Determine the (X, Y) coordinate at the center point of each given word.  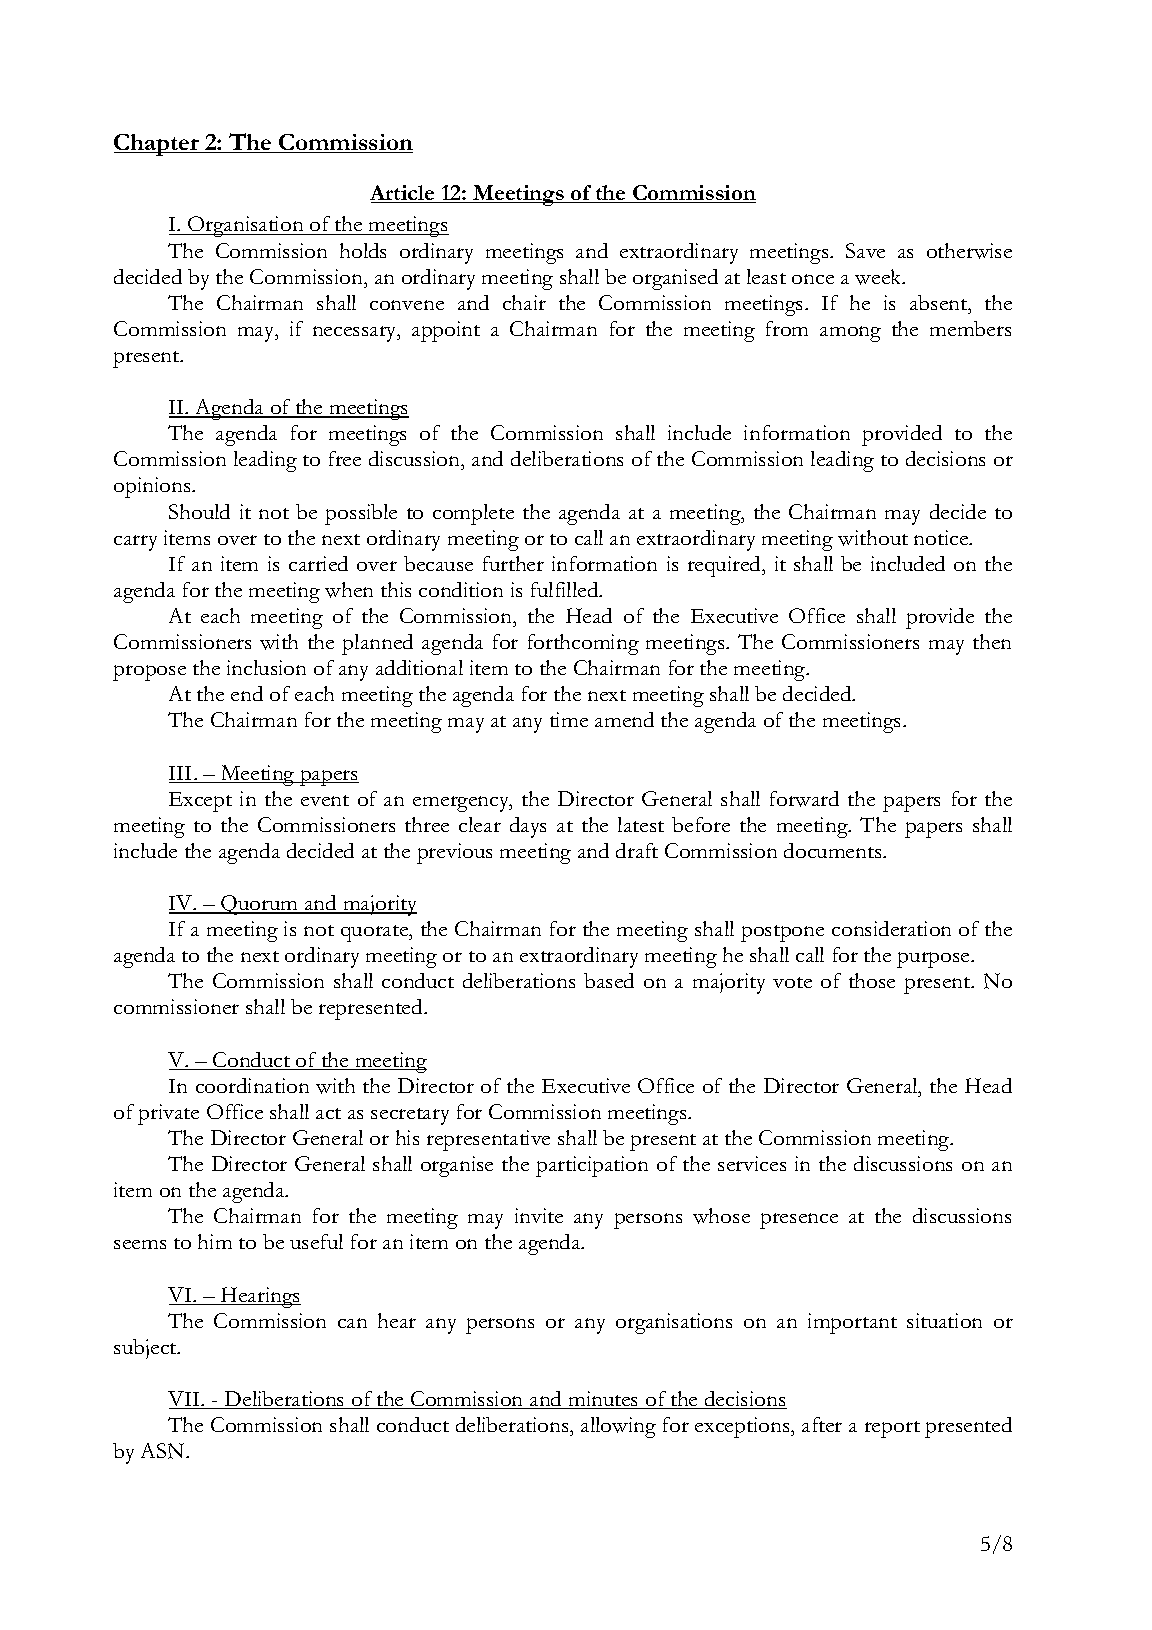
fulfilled (566, 589)
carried (318, 563)
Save (865, 250)
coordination (252, 1085)
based (609, 980)
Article (403, 194)
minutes (603, 1400)
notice (942, 537)
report (892, 1429)
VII (185, 1400)
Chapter (157, 145)
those (872, 980)
